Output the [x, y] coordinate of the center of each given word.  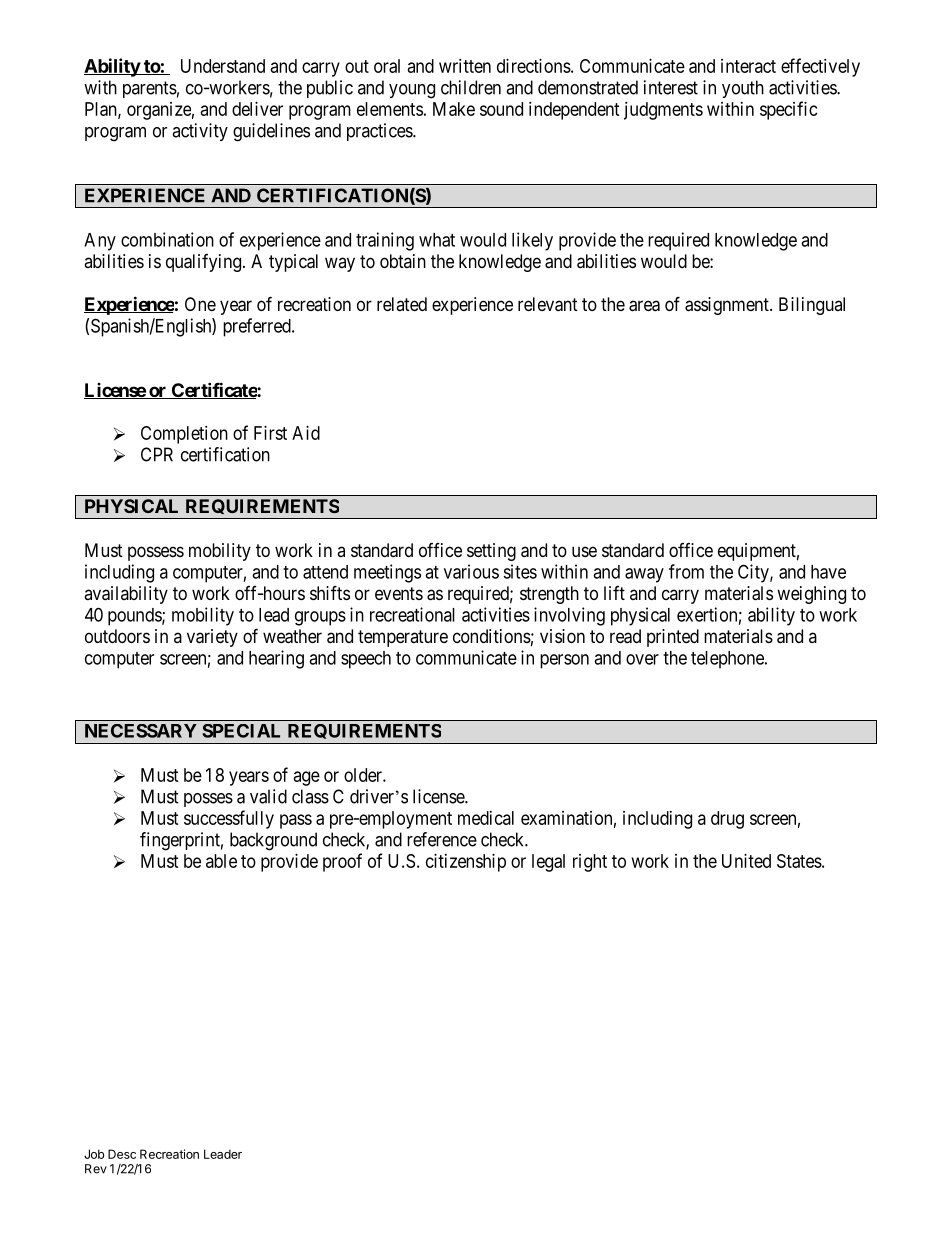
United [746, 861]
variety [212, 638]
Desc [122, 1154]
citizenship [466, 863]
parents [150, 89]
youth [743, 89]
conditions [492, 636]
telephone [728, 660]
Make [454, 109]
